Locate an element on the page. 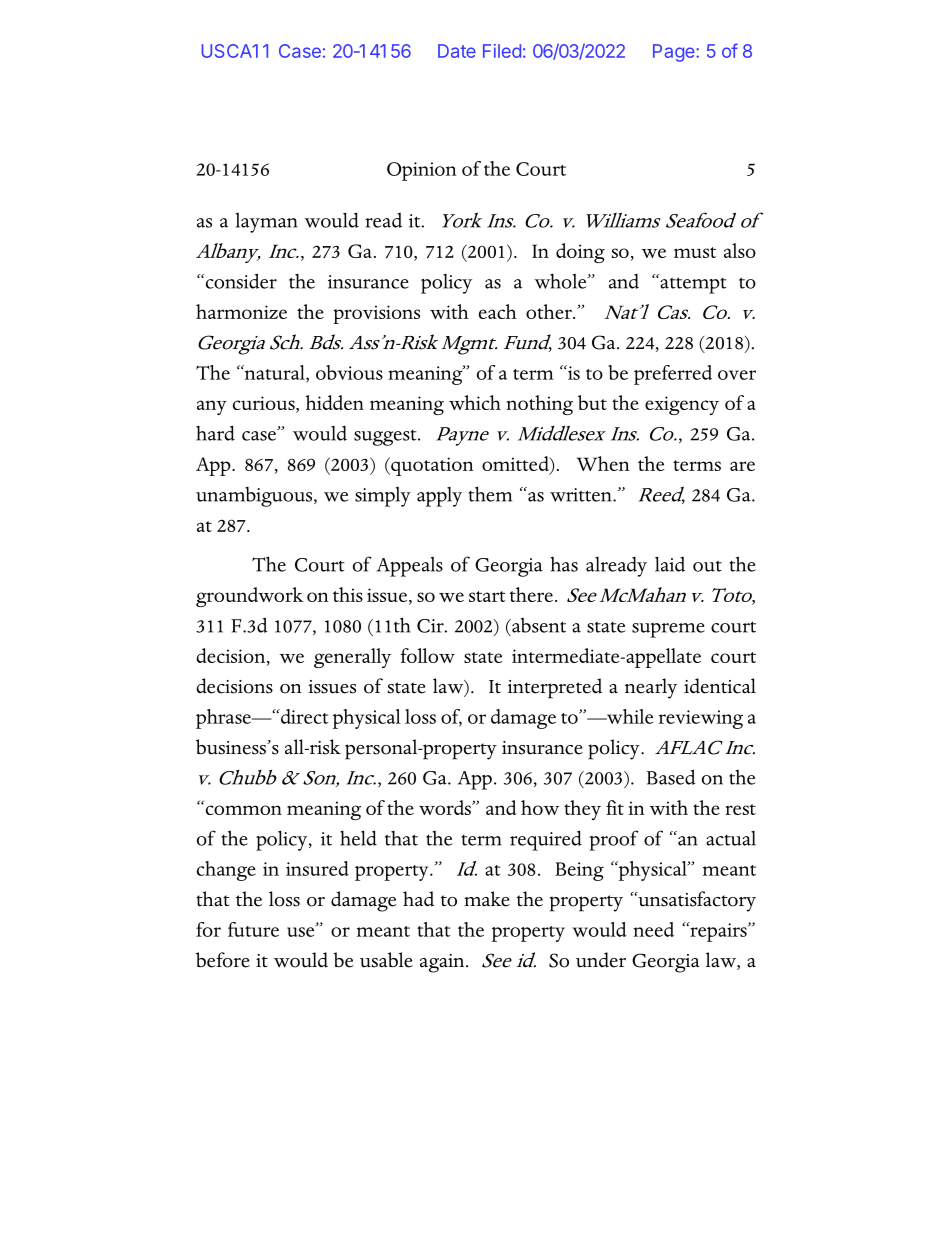  laid is located at coordinates (670, 564).
